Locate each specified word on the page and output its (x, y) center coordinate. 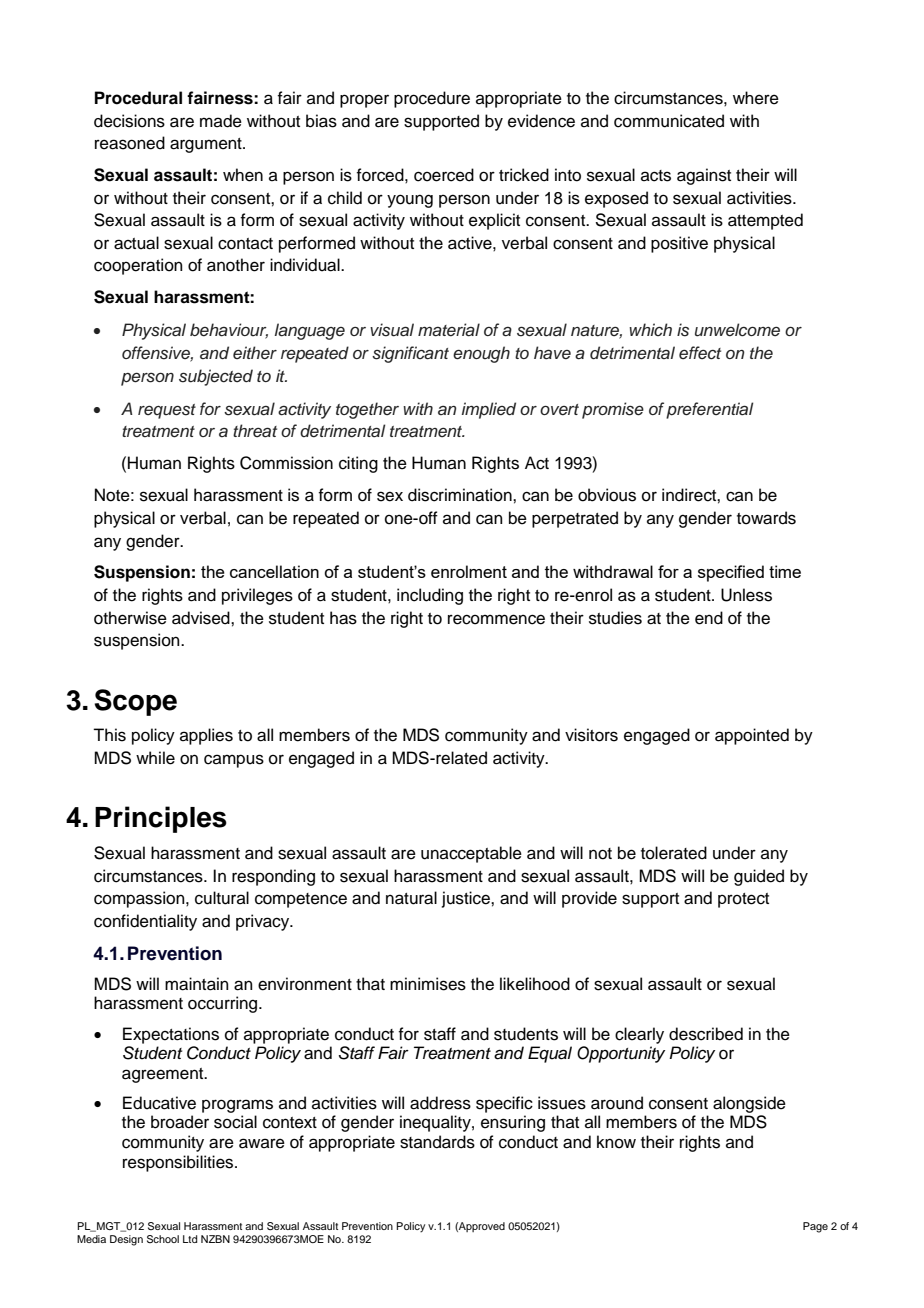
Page (815, 1227)
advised (202, 618)
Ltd (190, 1239)
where (756, 98)
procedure (432, 99)
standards (437, 1142)
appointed (752, 736)
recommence (496, 619)
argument (207, 145)
